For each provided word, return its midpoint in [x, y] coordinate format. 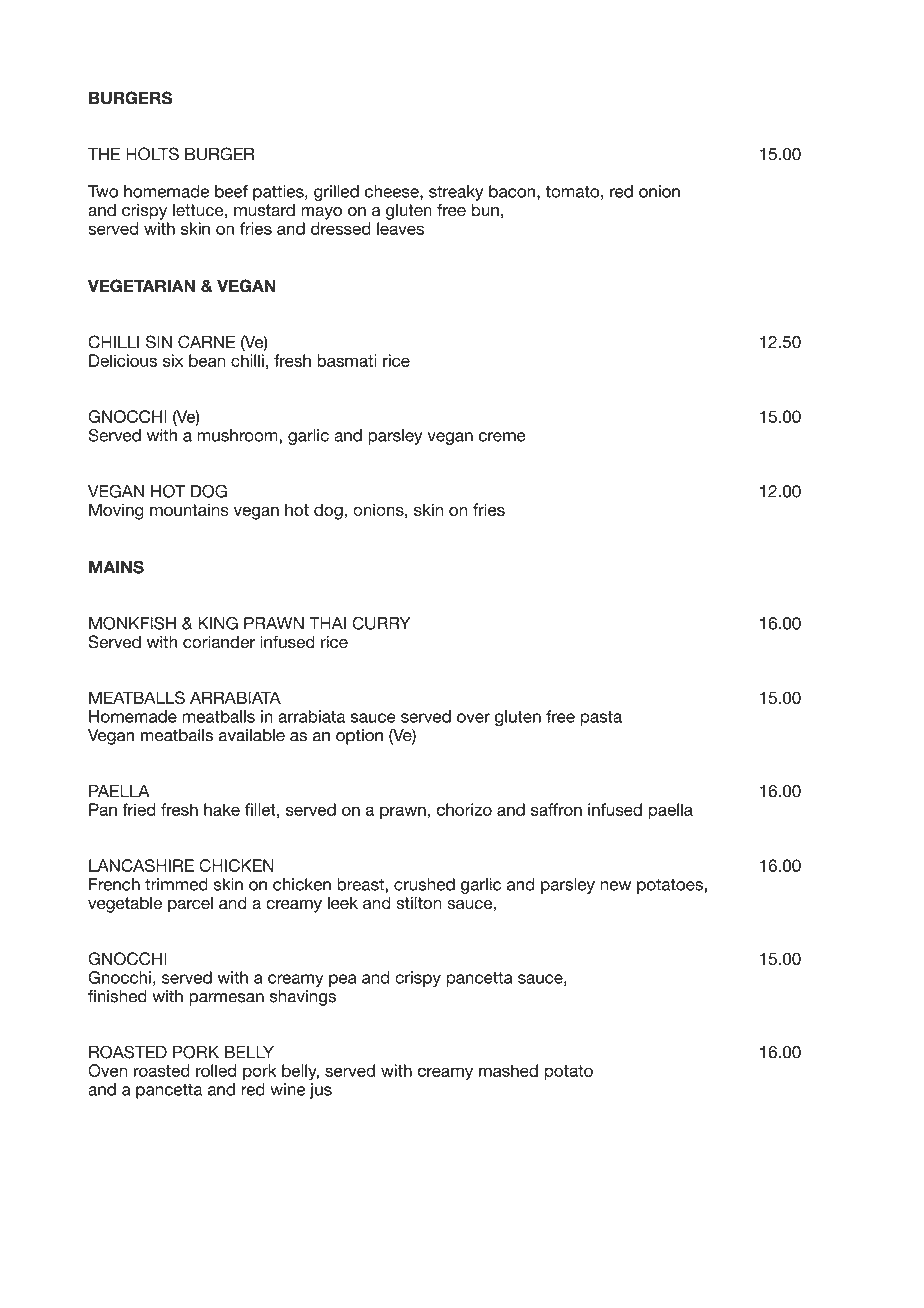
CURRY [381, 623]
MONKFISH [132, 623]
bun [485, 210]
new [615, 886]
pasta [601, 718]
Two [103, 191]
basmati [347, 360]
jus [321, 1091]
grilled [336, 193]
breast [361, 884]
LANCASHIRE [141, 865]
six [173, 360]
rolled [216, 1070]
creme [502, 437]
